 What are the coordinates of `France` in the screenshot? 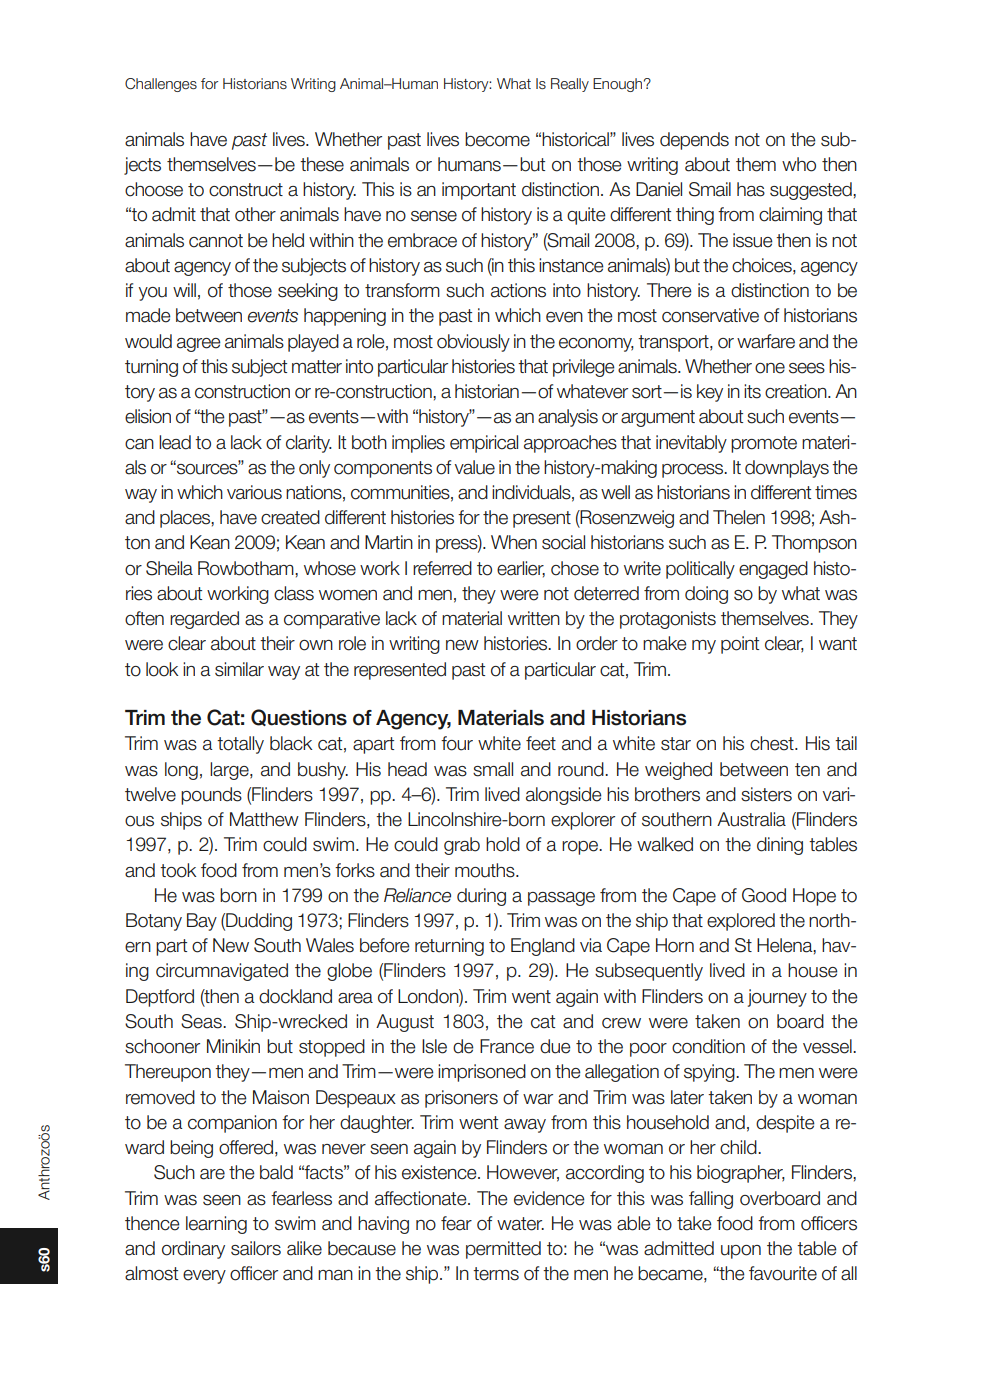 It's located at (507, 1046).
